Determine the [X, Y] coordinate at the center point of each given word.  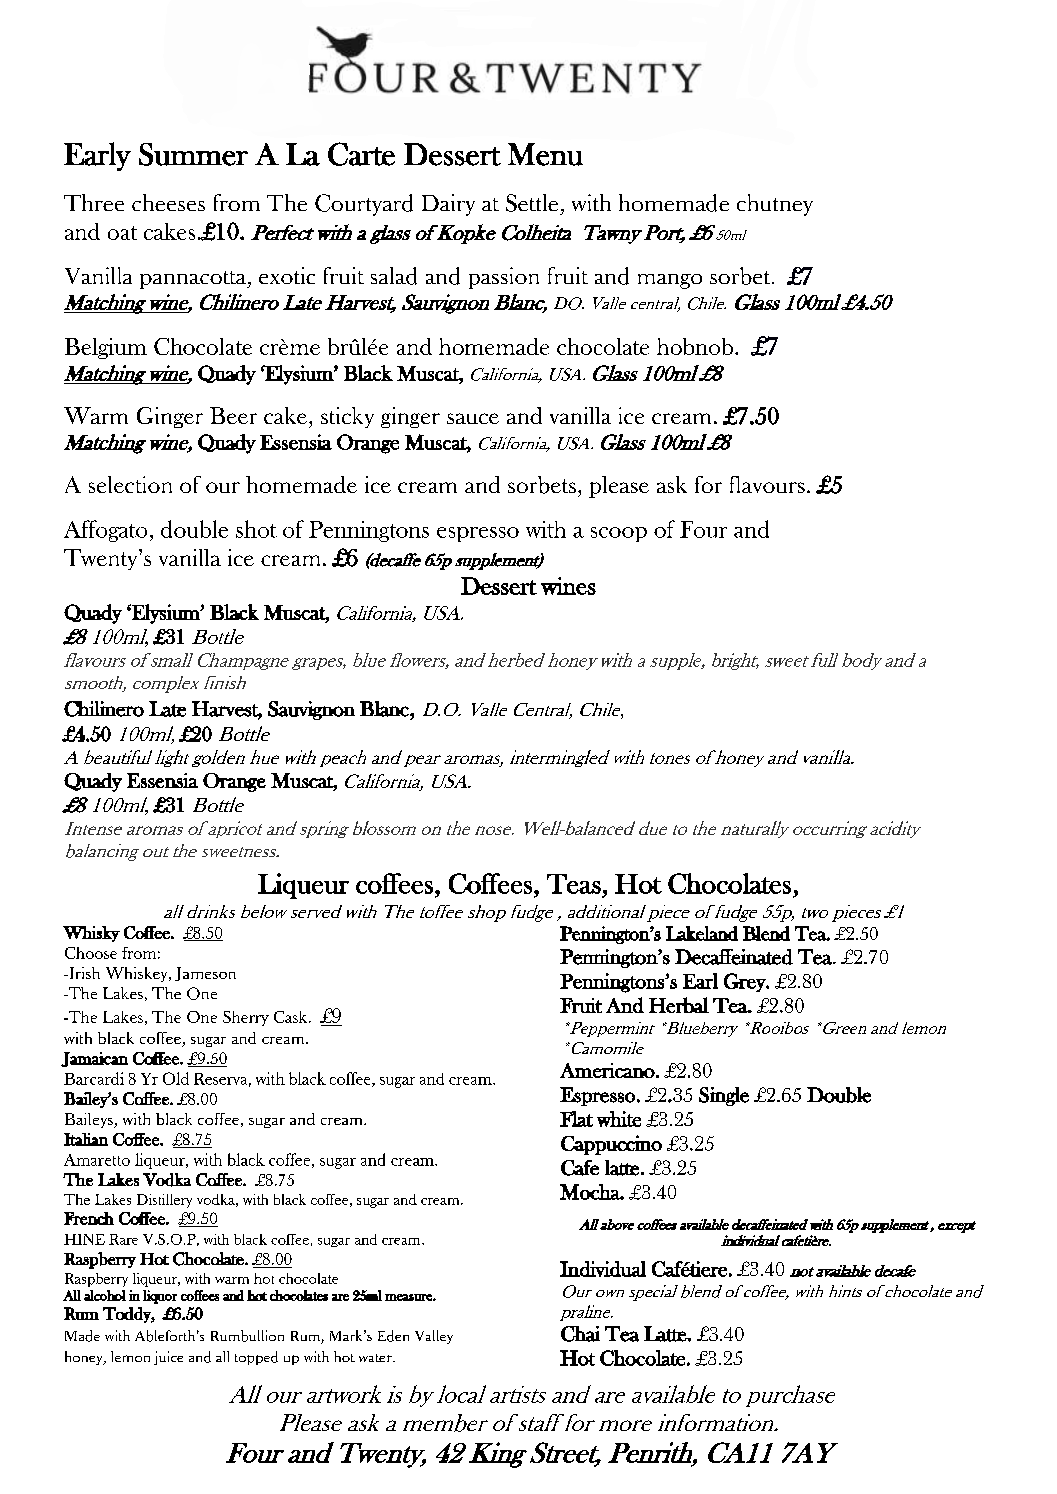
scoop [619, 534]
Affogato [105, 531]
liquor [160, 1297]
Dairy [448, 205]
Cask [292, 1017]
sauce [473, 418]
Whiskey [138, 974]
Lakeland [702, 933]
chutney [775, 205]
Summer [193, 154]
